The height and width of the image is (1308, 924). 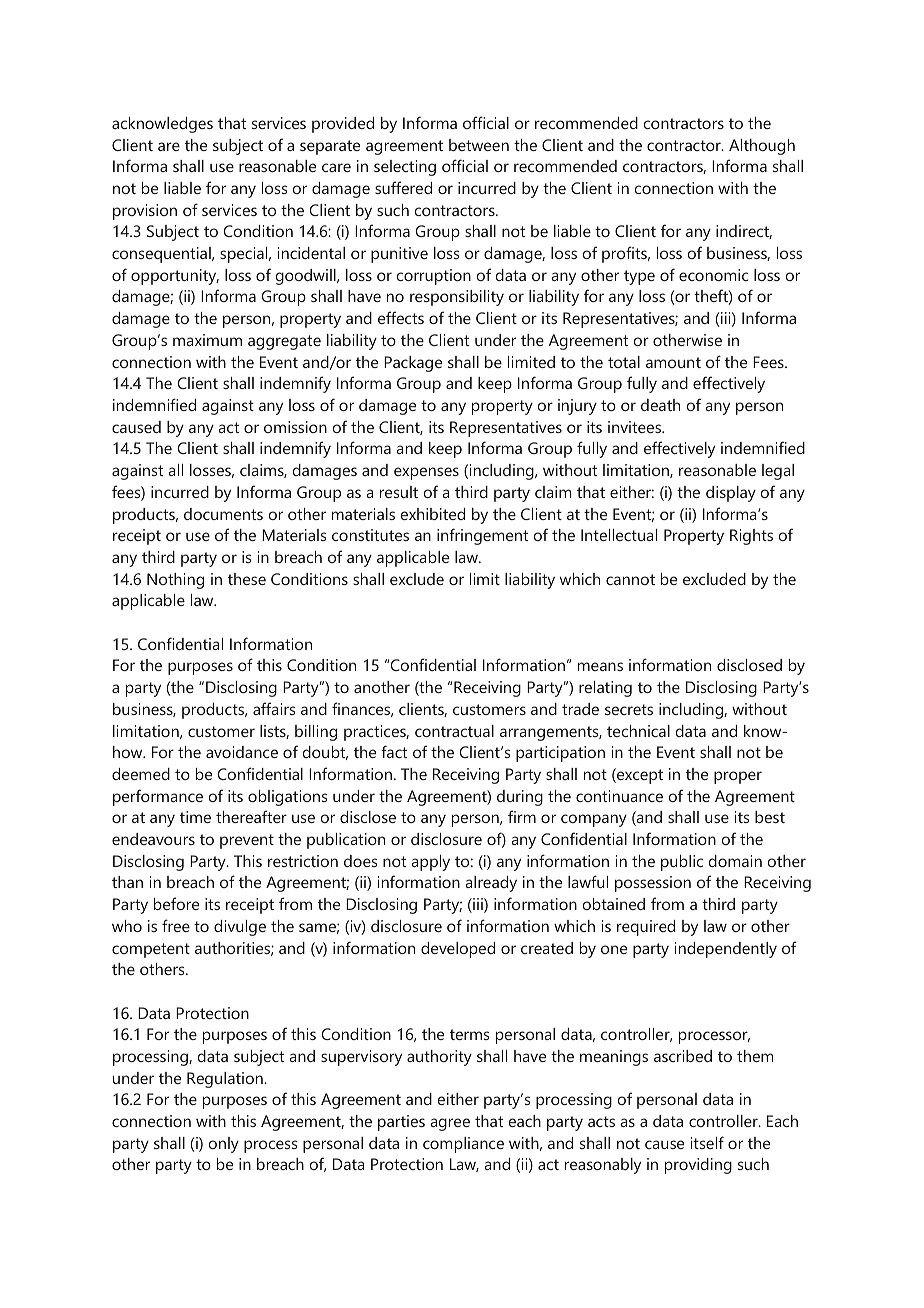 I want to click on means, so click(x=600, y=666).
